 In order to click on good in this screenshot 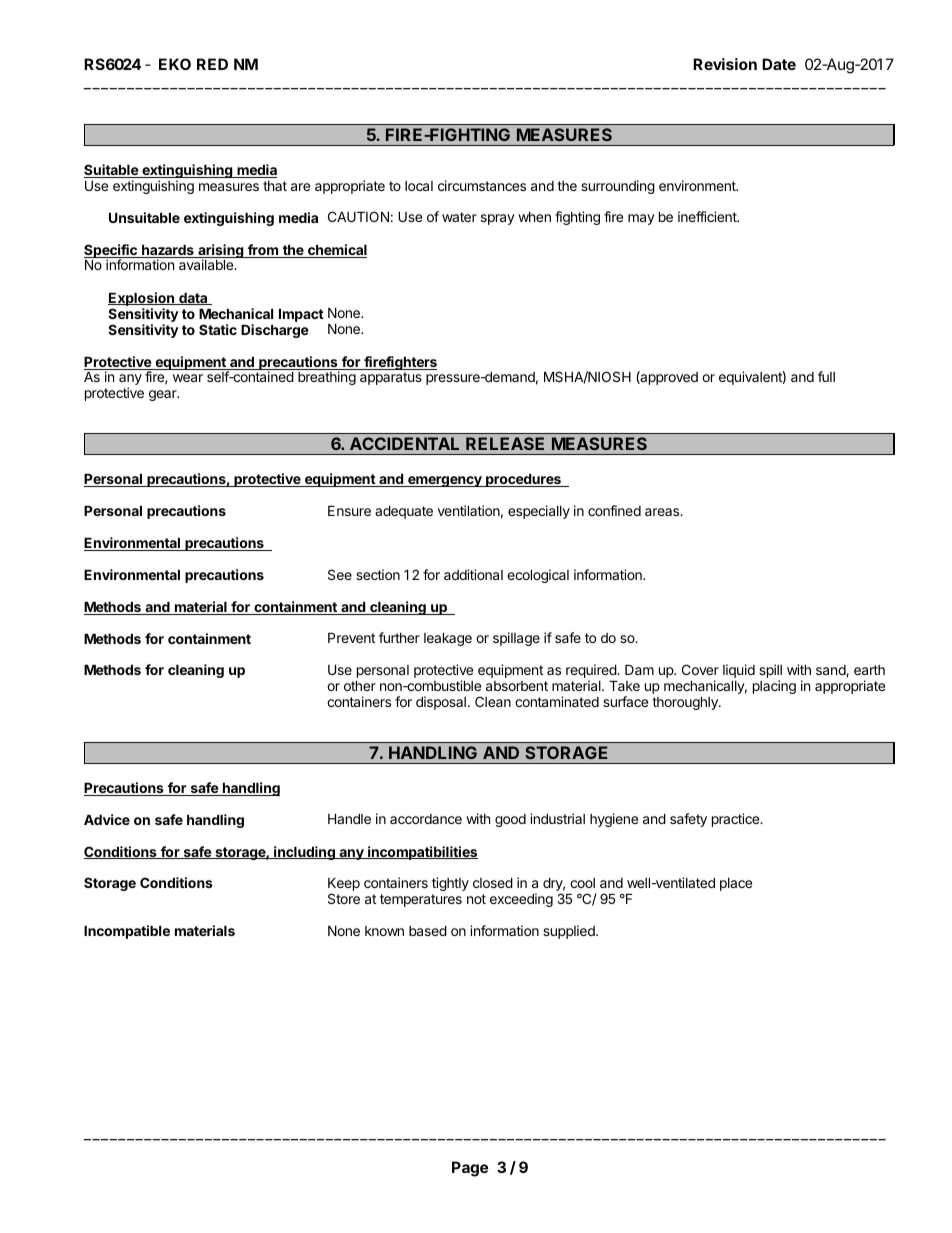, I will do `click(510, 820)`.
